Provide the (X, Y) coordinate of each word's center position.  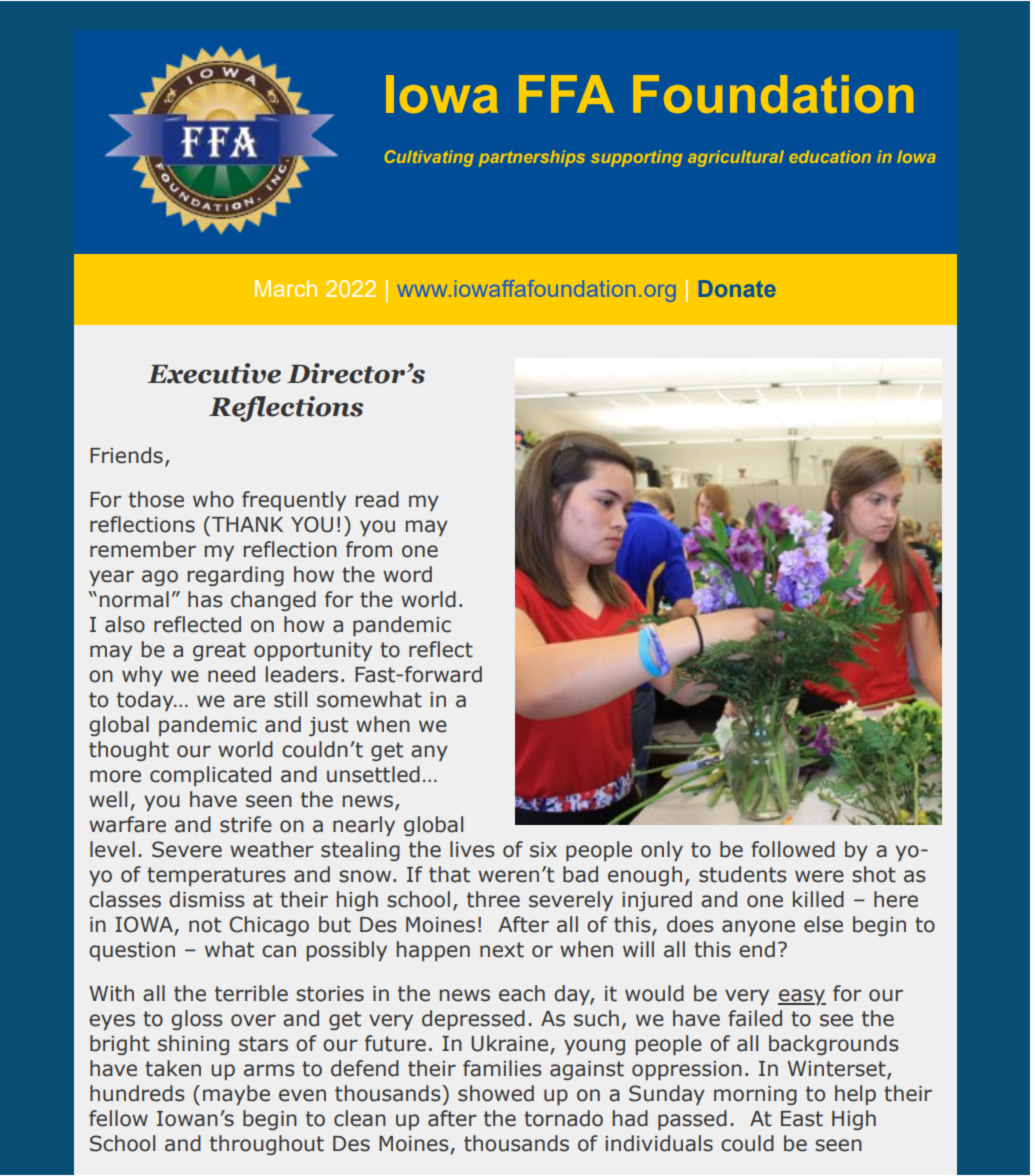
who (213, 499)
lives (472, 849)
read (377, 499)
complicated (210, 776)
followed (793, 849)
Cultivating (429, 158)
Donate (737, 288)
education (830, 156)
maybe (236, 1095)
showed (496, 1093)
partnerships (532, 158)
